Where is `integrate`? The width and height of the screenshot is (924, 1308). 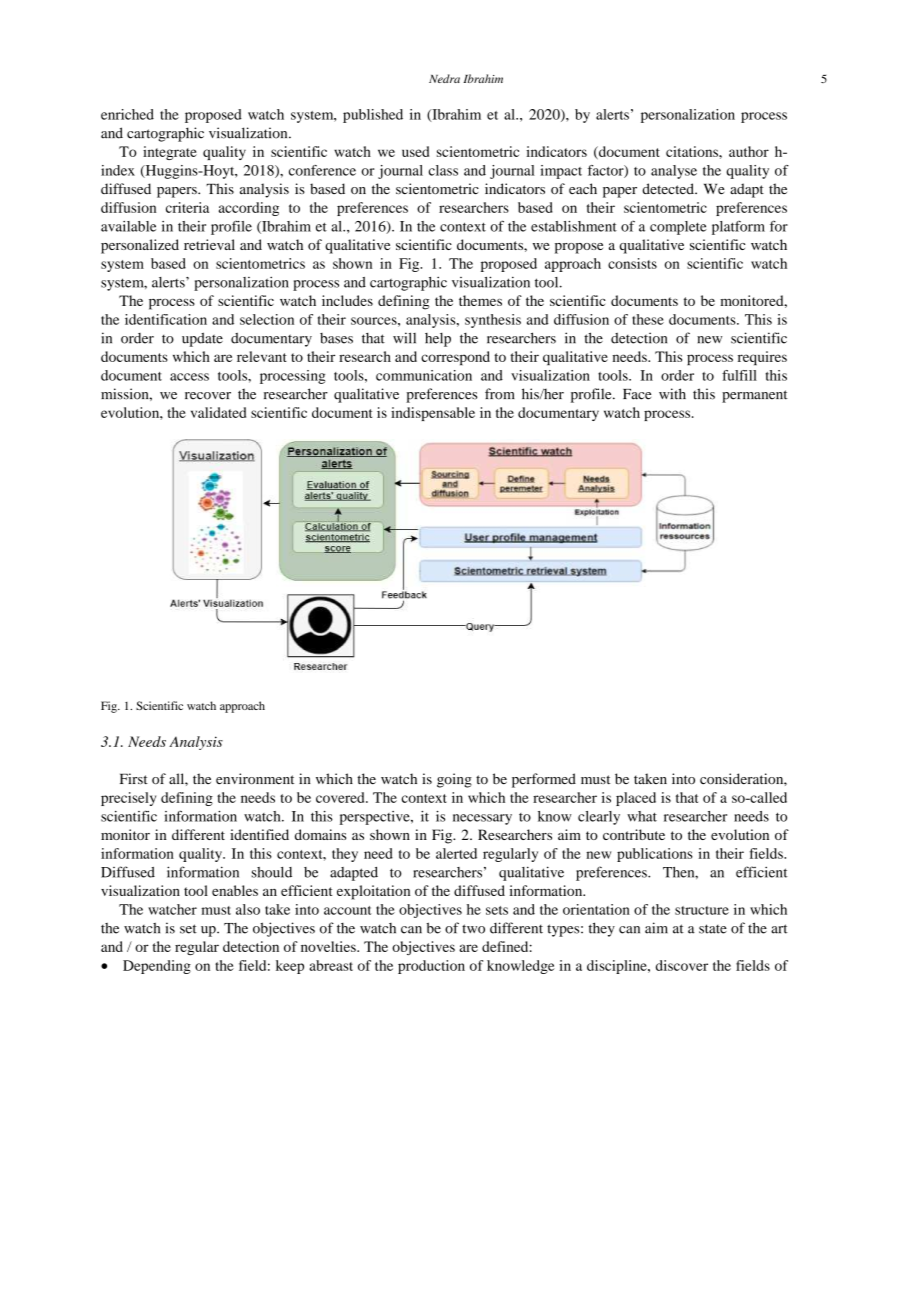 integrate is located at coordinates (170, 153).
